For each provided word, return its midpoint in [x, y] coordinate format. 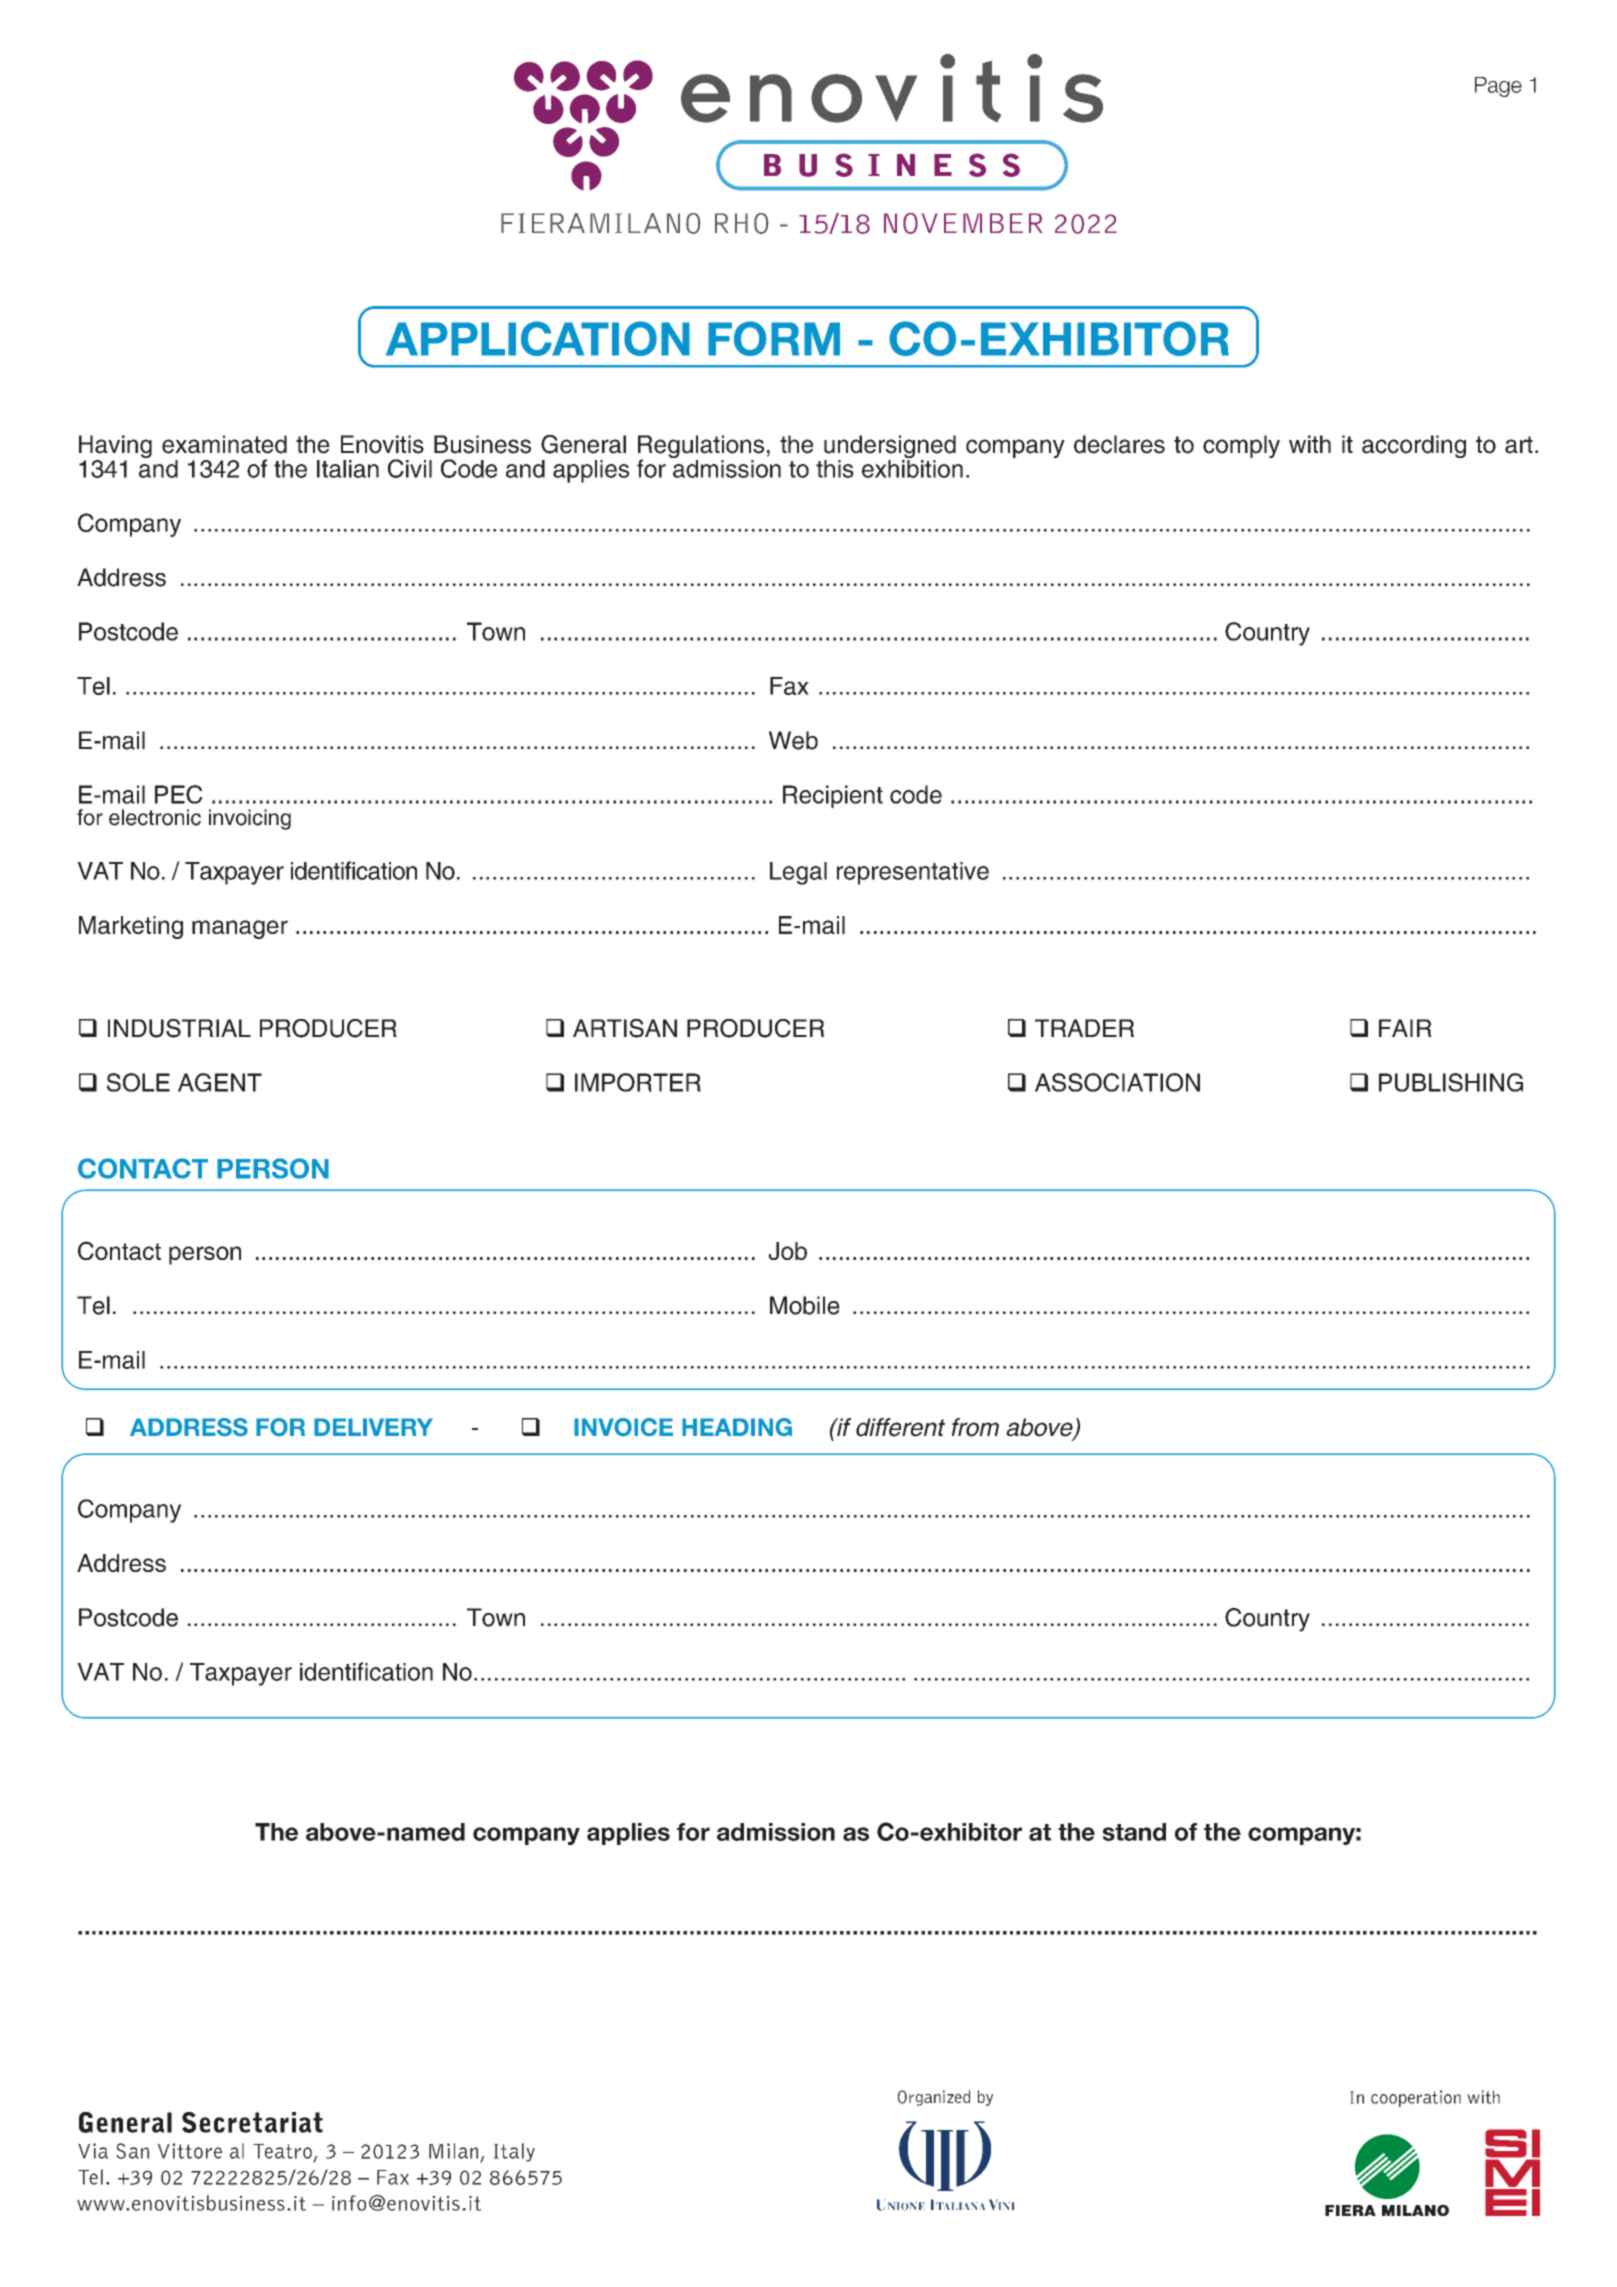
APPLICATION [538, 338]
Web [793, 740]
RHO [742, 223]
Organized [934, 2098]
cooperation [1416, 2098]
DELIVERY [373, 1427]
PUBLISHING [1451, 1082]
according [1414, 446]
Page [1498, 87]
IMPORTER [638, 1082]
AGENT [220, 1082]
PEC [178, 794]
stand [1134, 1832]
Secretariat [252, 2122]
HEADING [737, 1427]
